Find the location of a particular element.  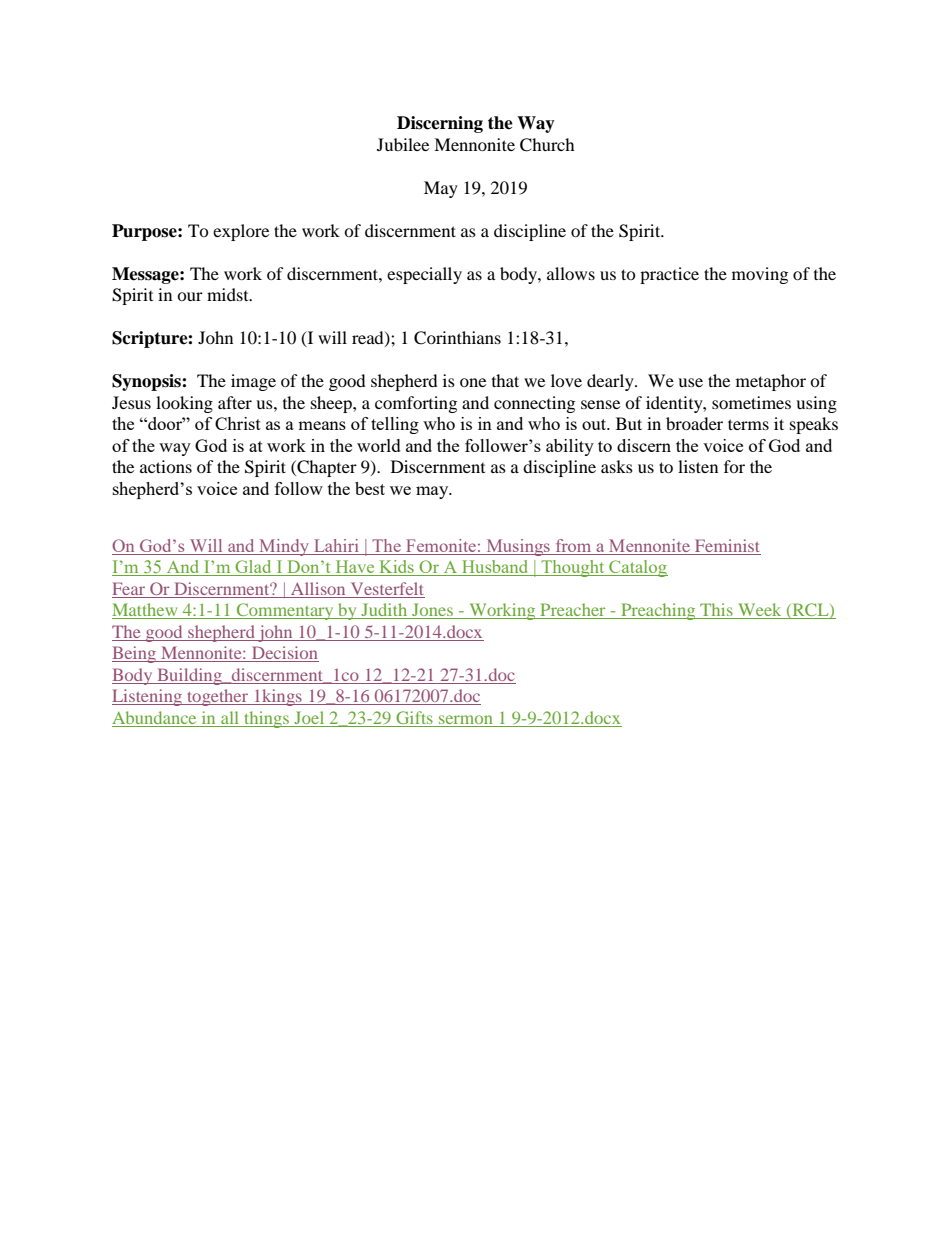

Jubilee is located at coordinates (403, 144).
